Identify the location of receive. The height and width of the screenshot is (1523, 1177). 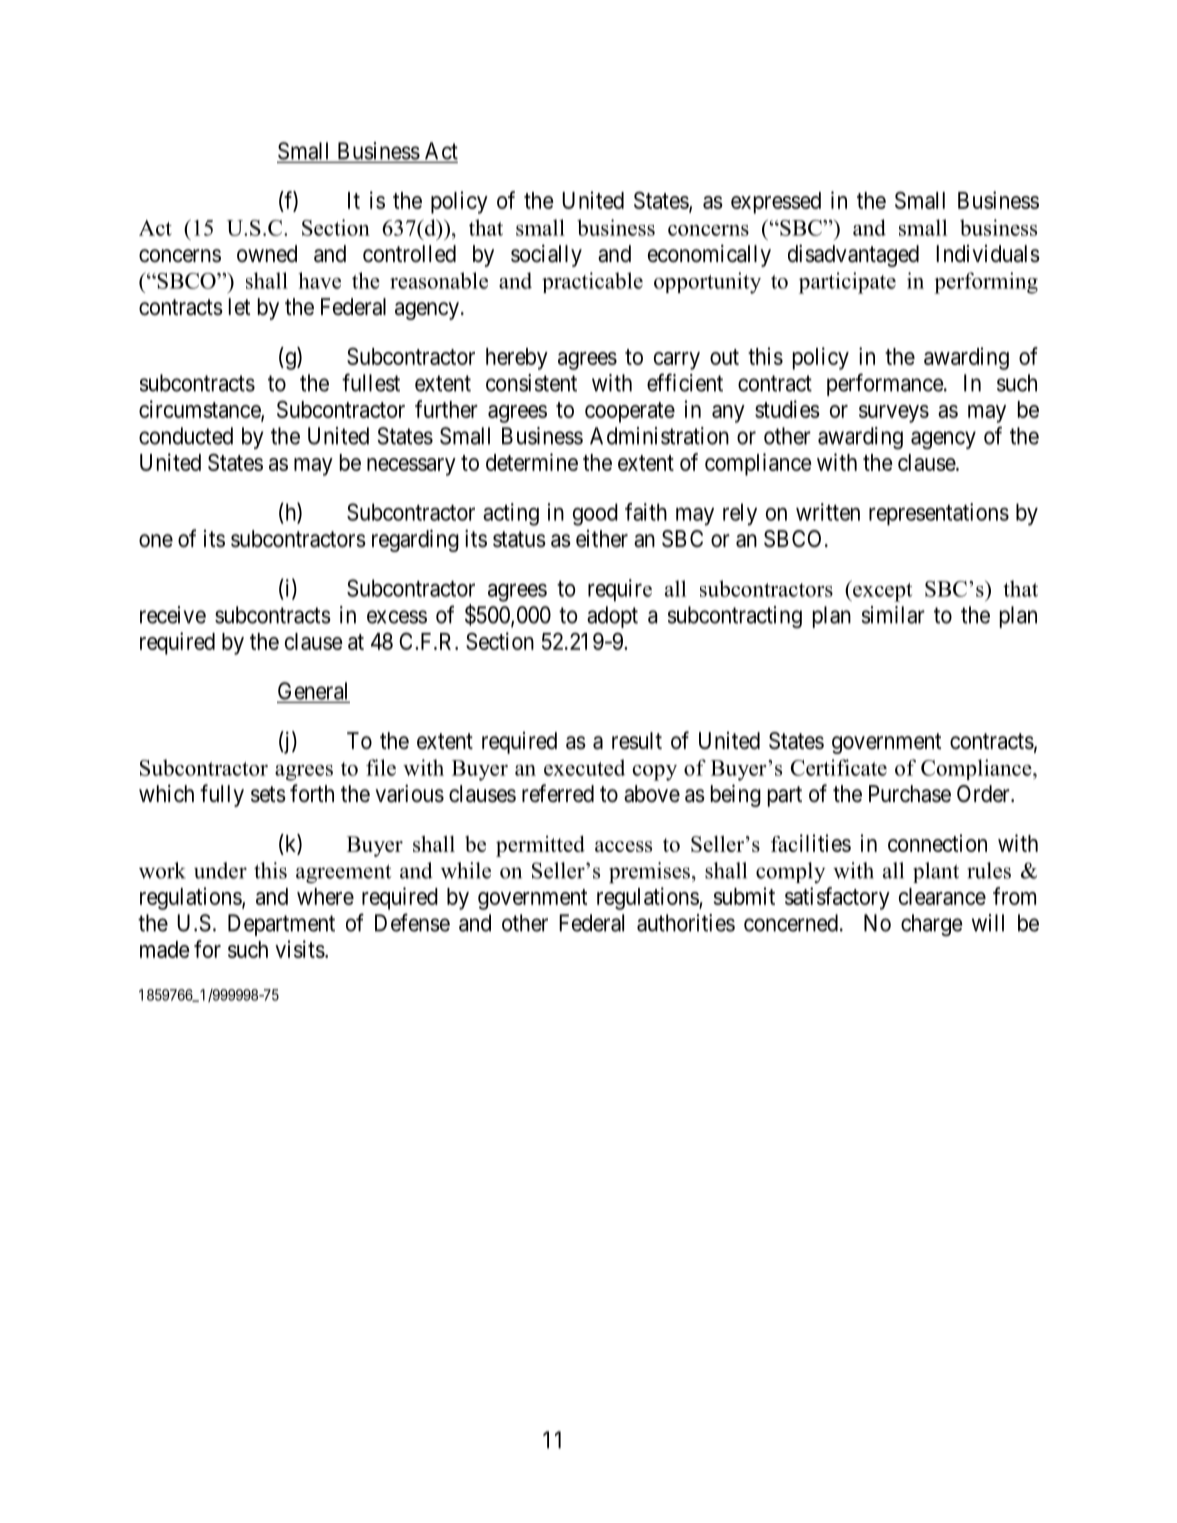
(173, 615).
